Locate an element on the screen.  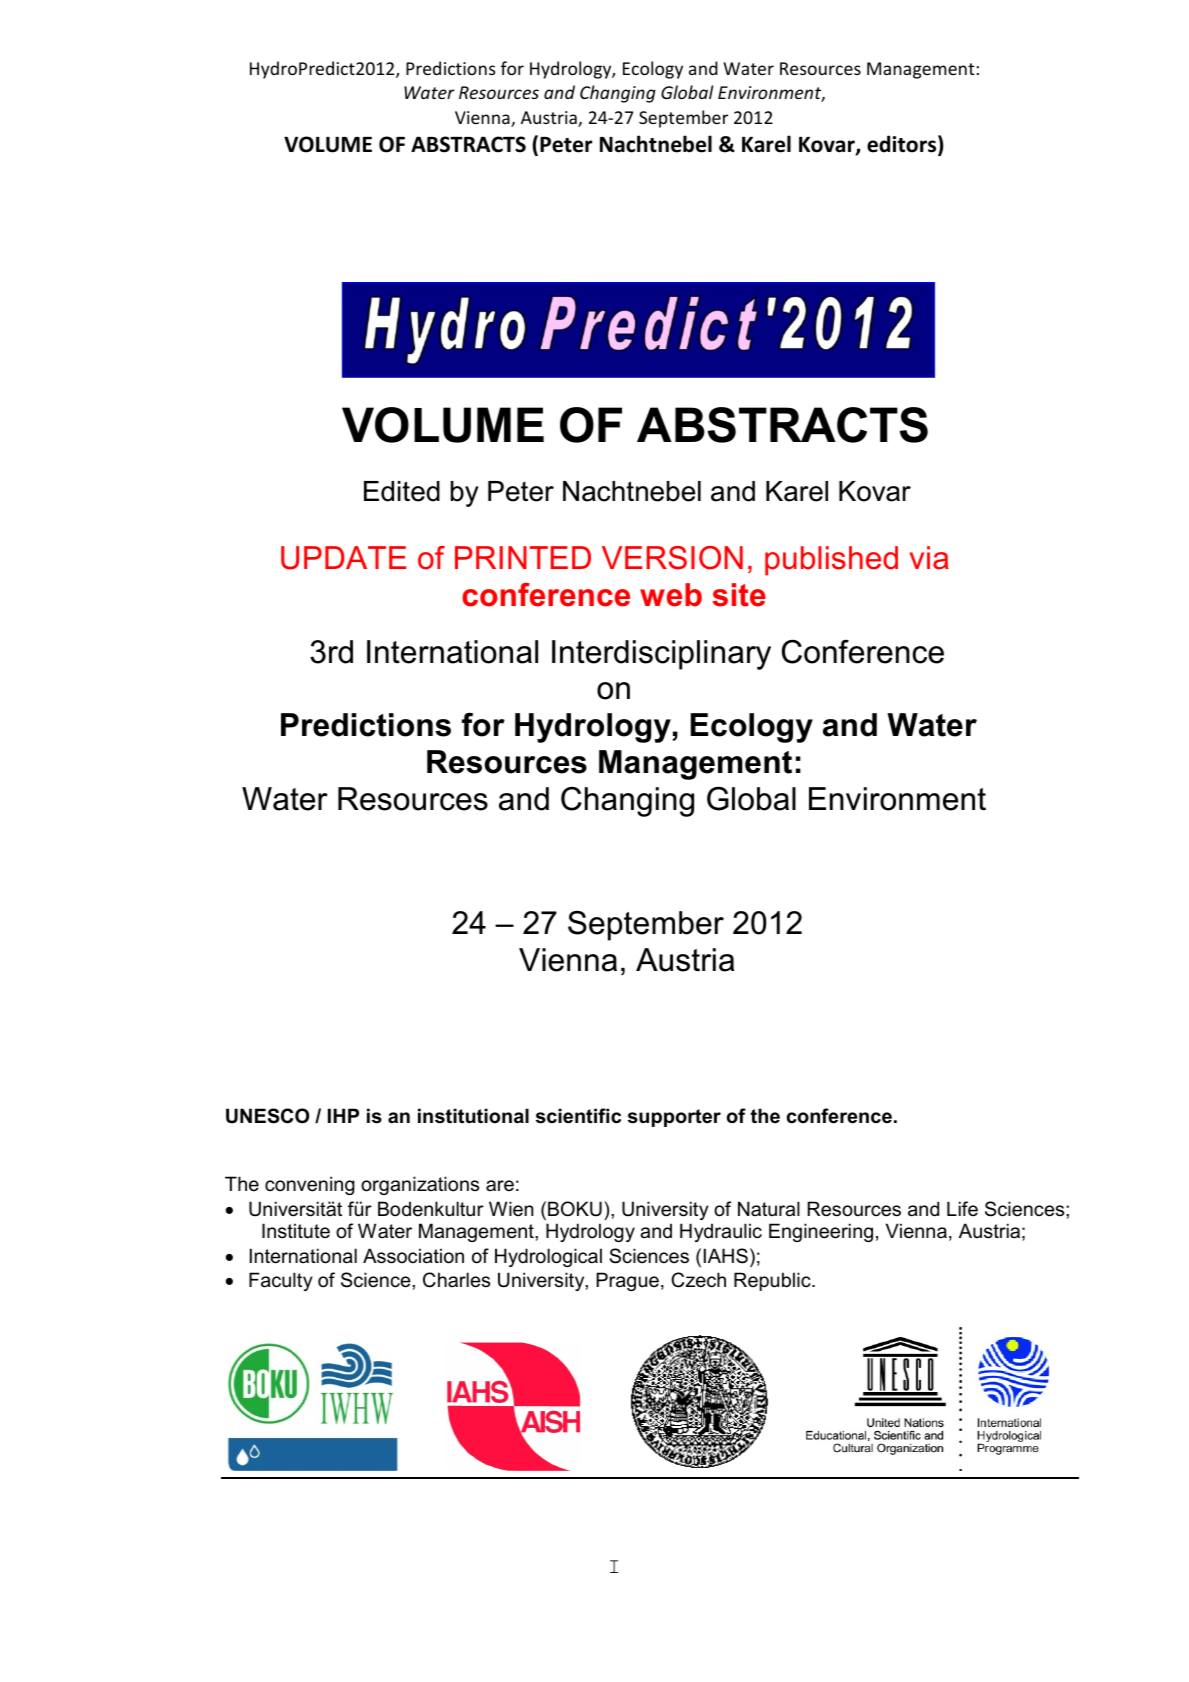
UPDATE is located at coordinates (344, 558).
